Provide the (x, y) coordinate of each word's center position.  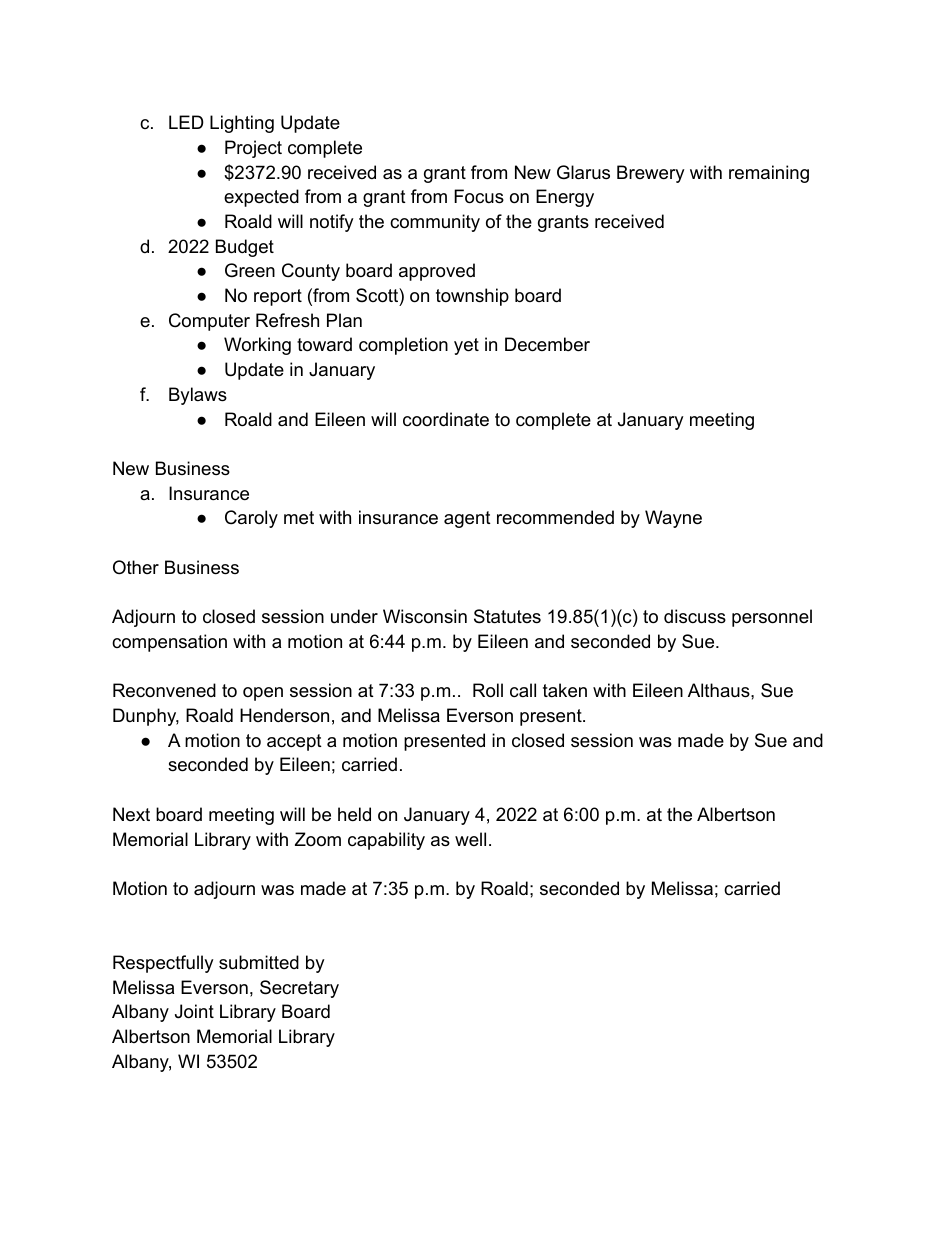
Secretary (299, 989)
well (470, 839)
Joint (194, 1011)
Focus (479, 196)
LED (186, 122)
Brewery (651, 174)
